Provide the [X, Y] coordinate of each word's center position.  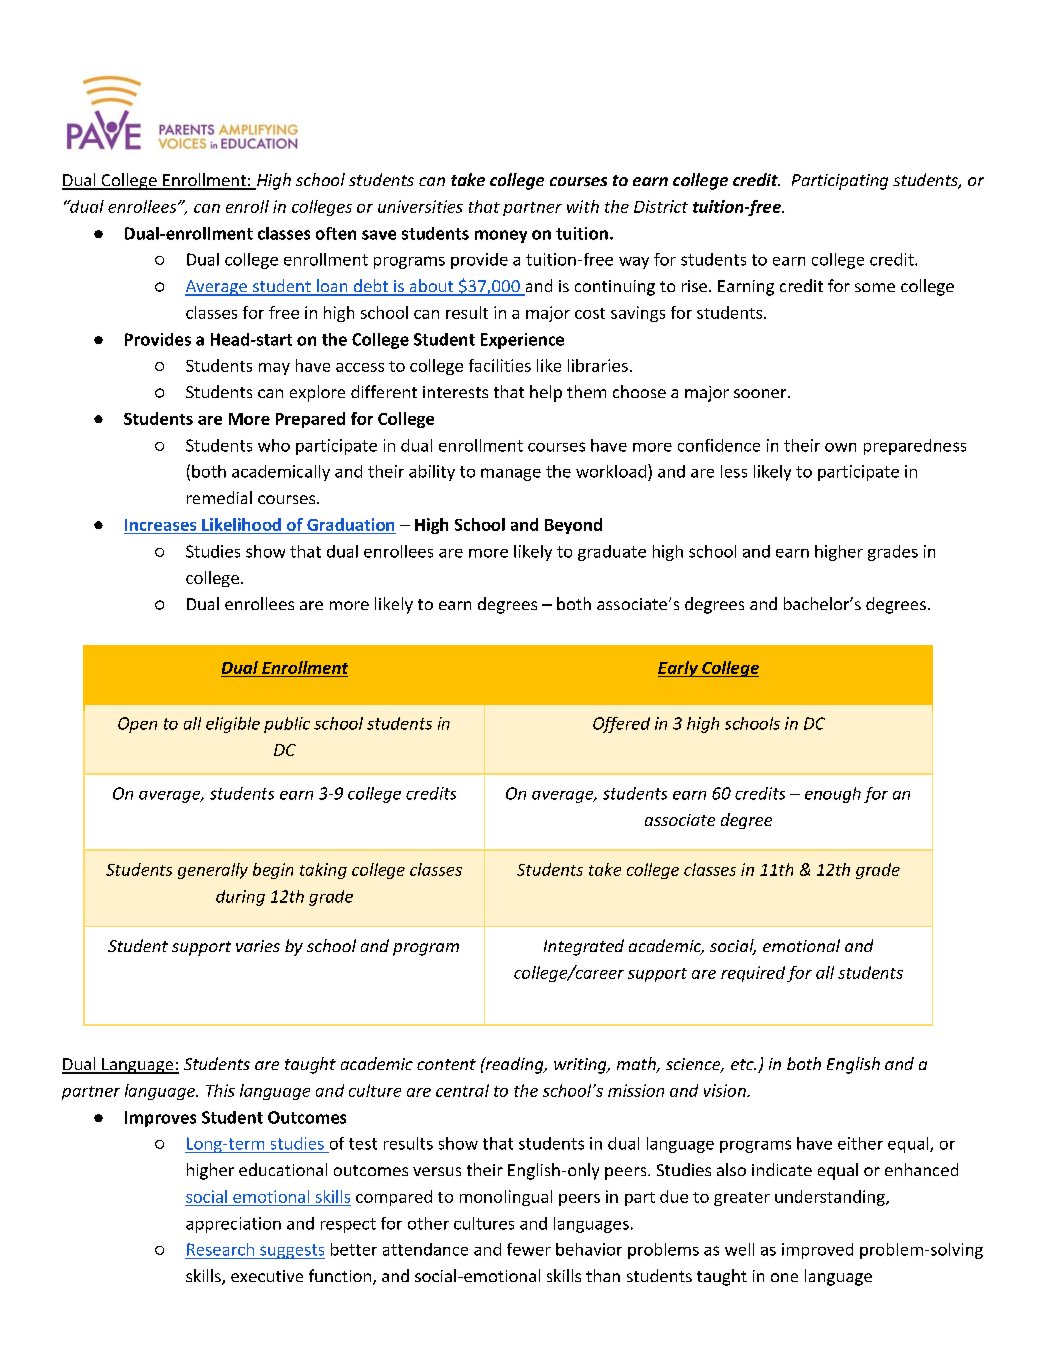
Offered [621, 725]
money [501, 236]
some [875, 287]
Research [220, 1249]
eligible [233, 725]
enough [833, 795]
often [336, 233]
